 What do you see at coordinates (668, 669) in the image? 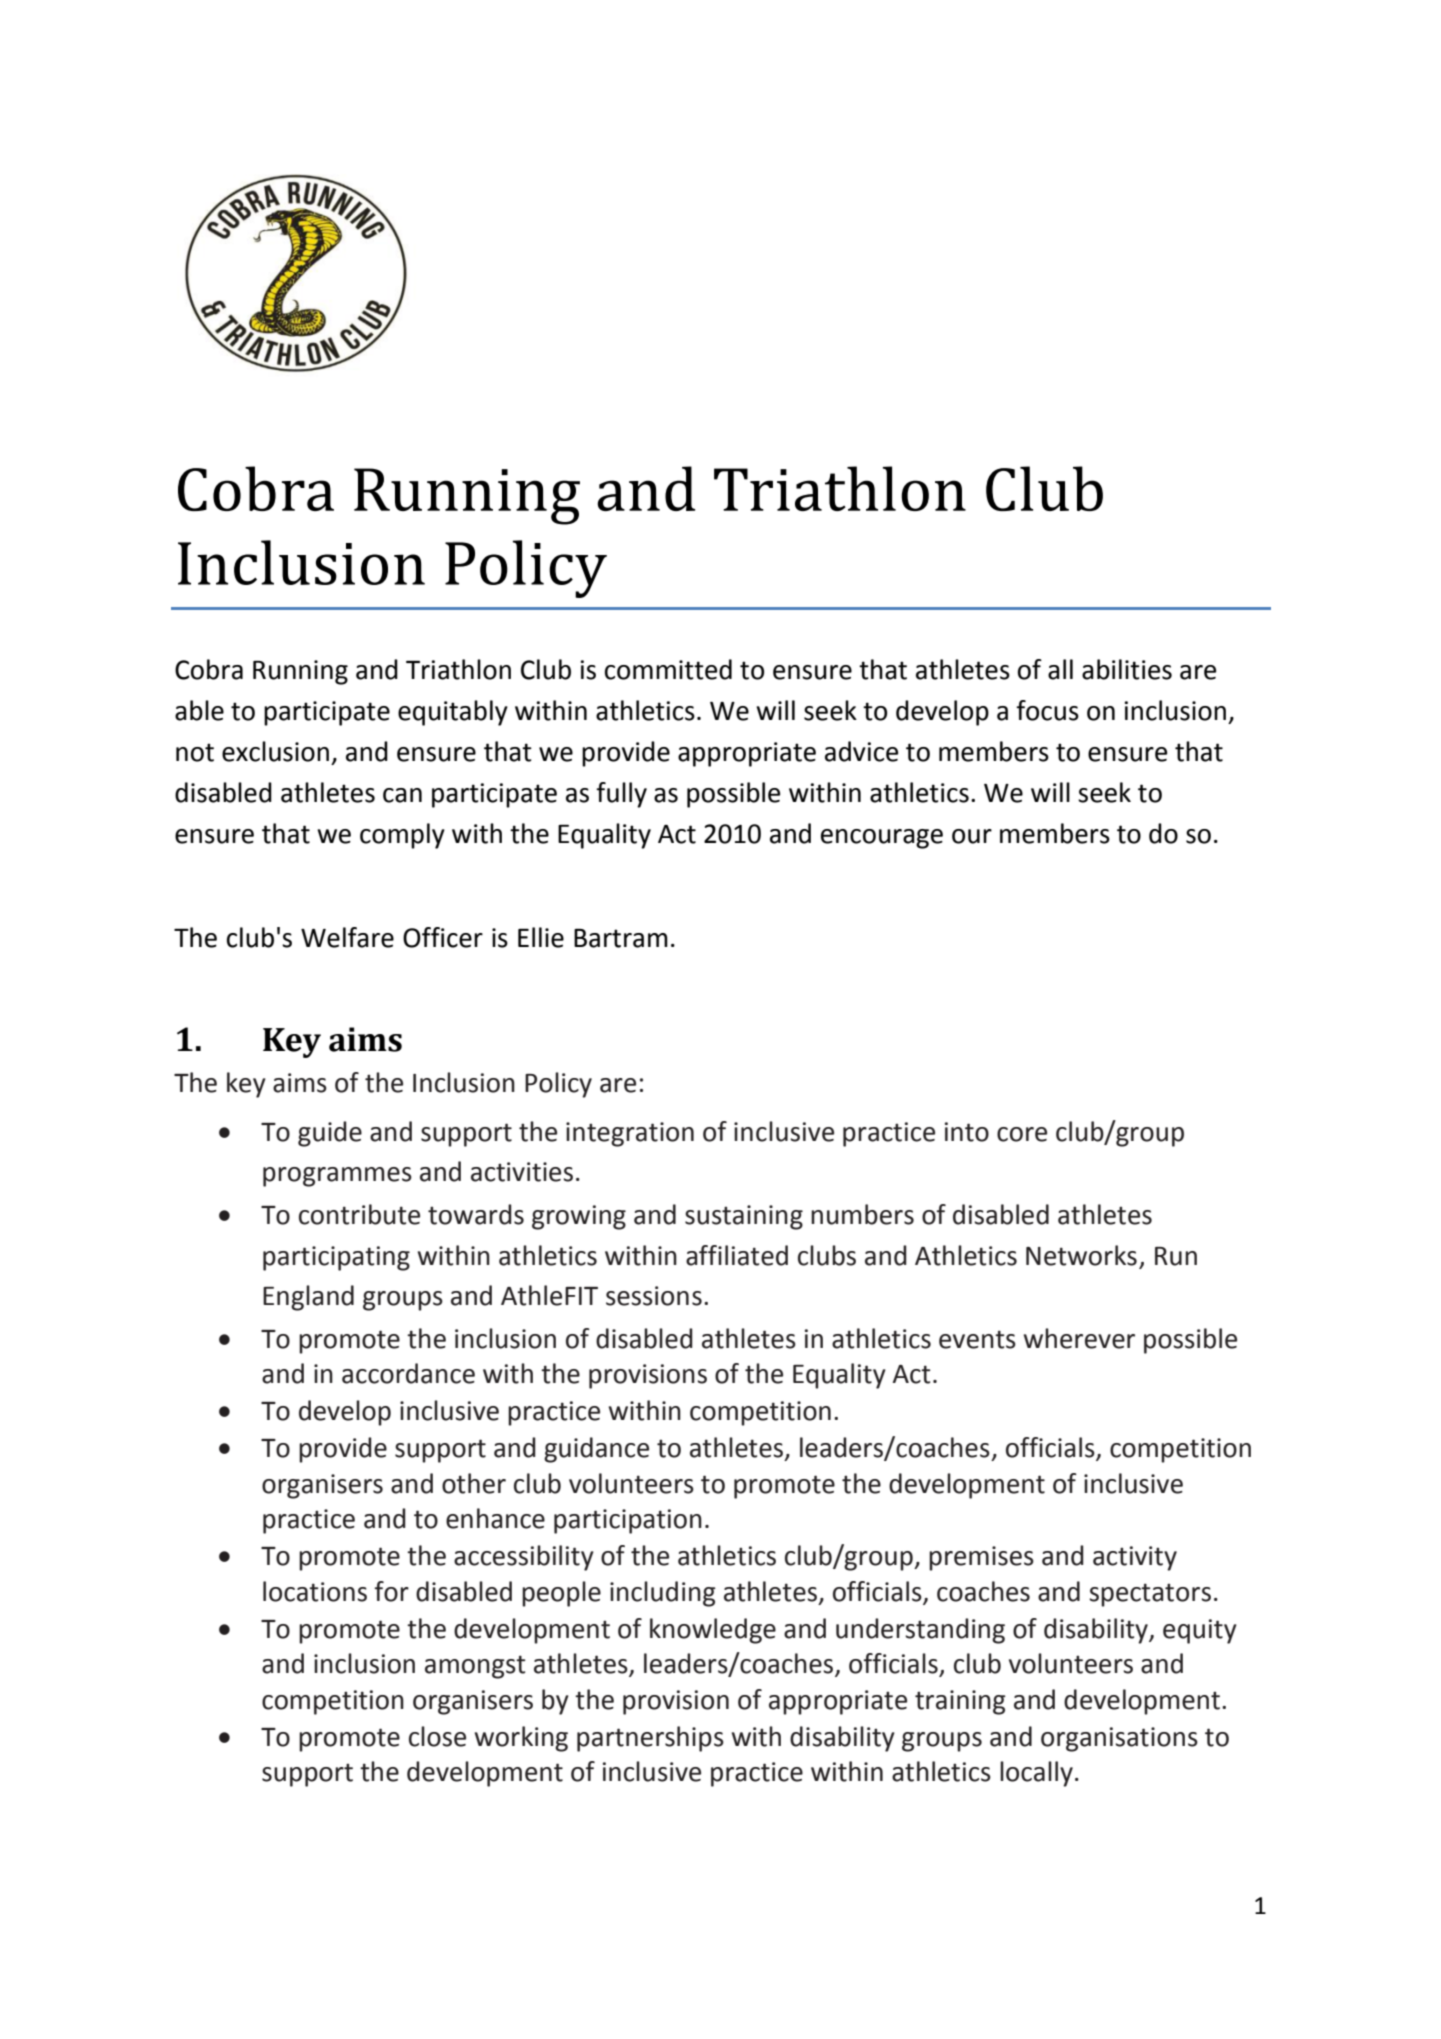
I see `committed` at bounding box center [668, 669].
